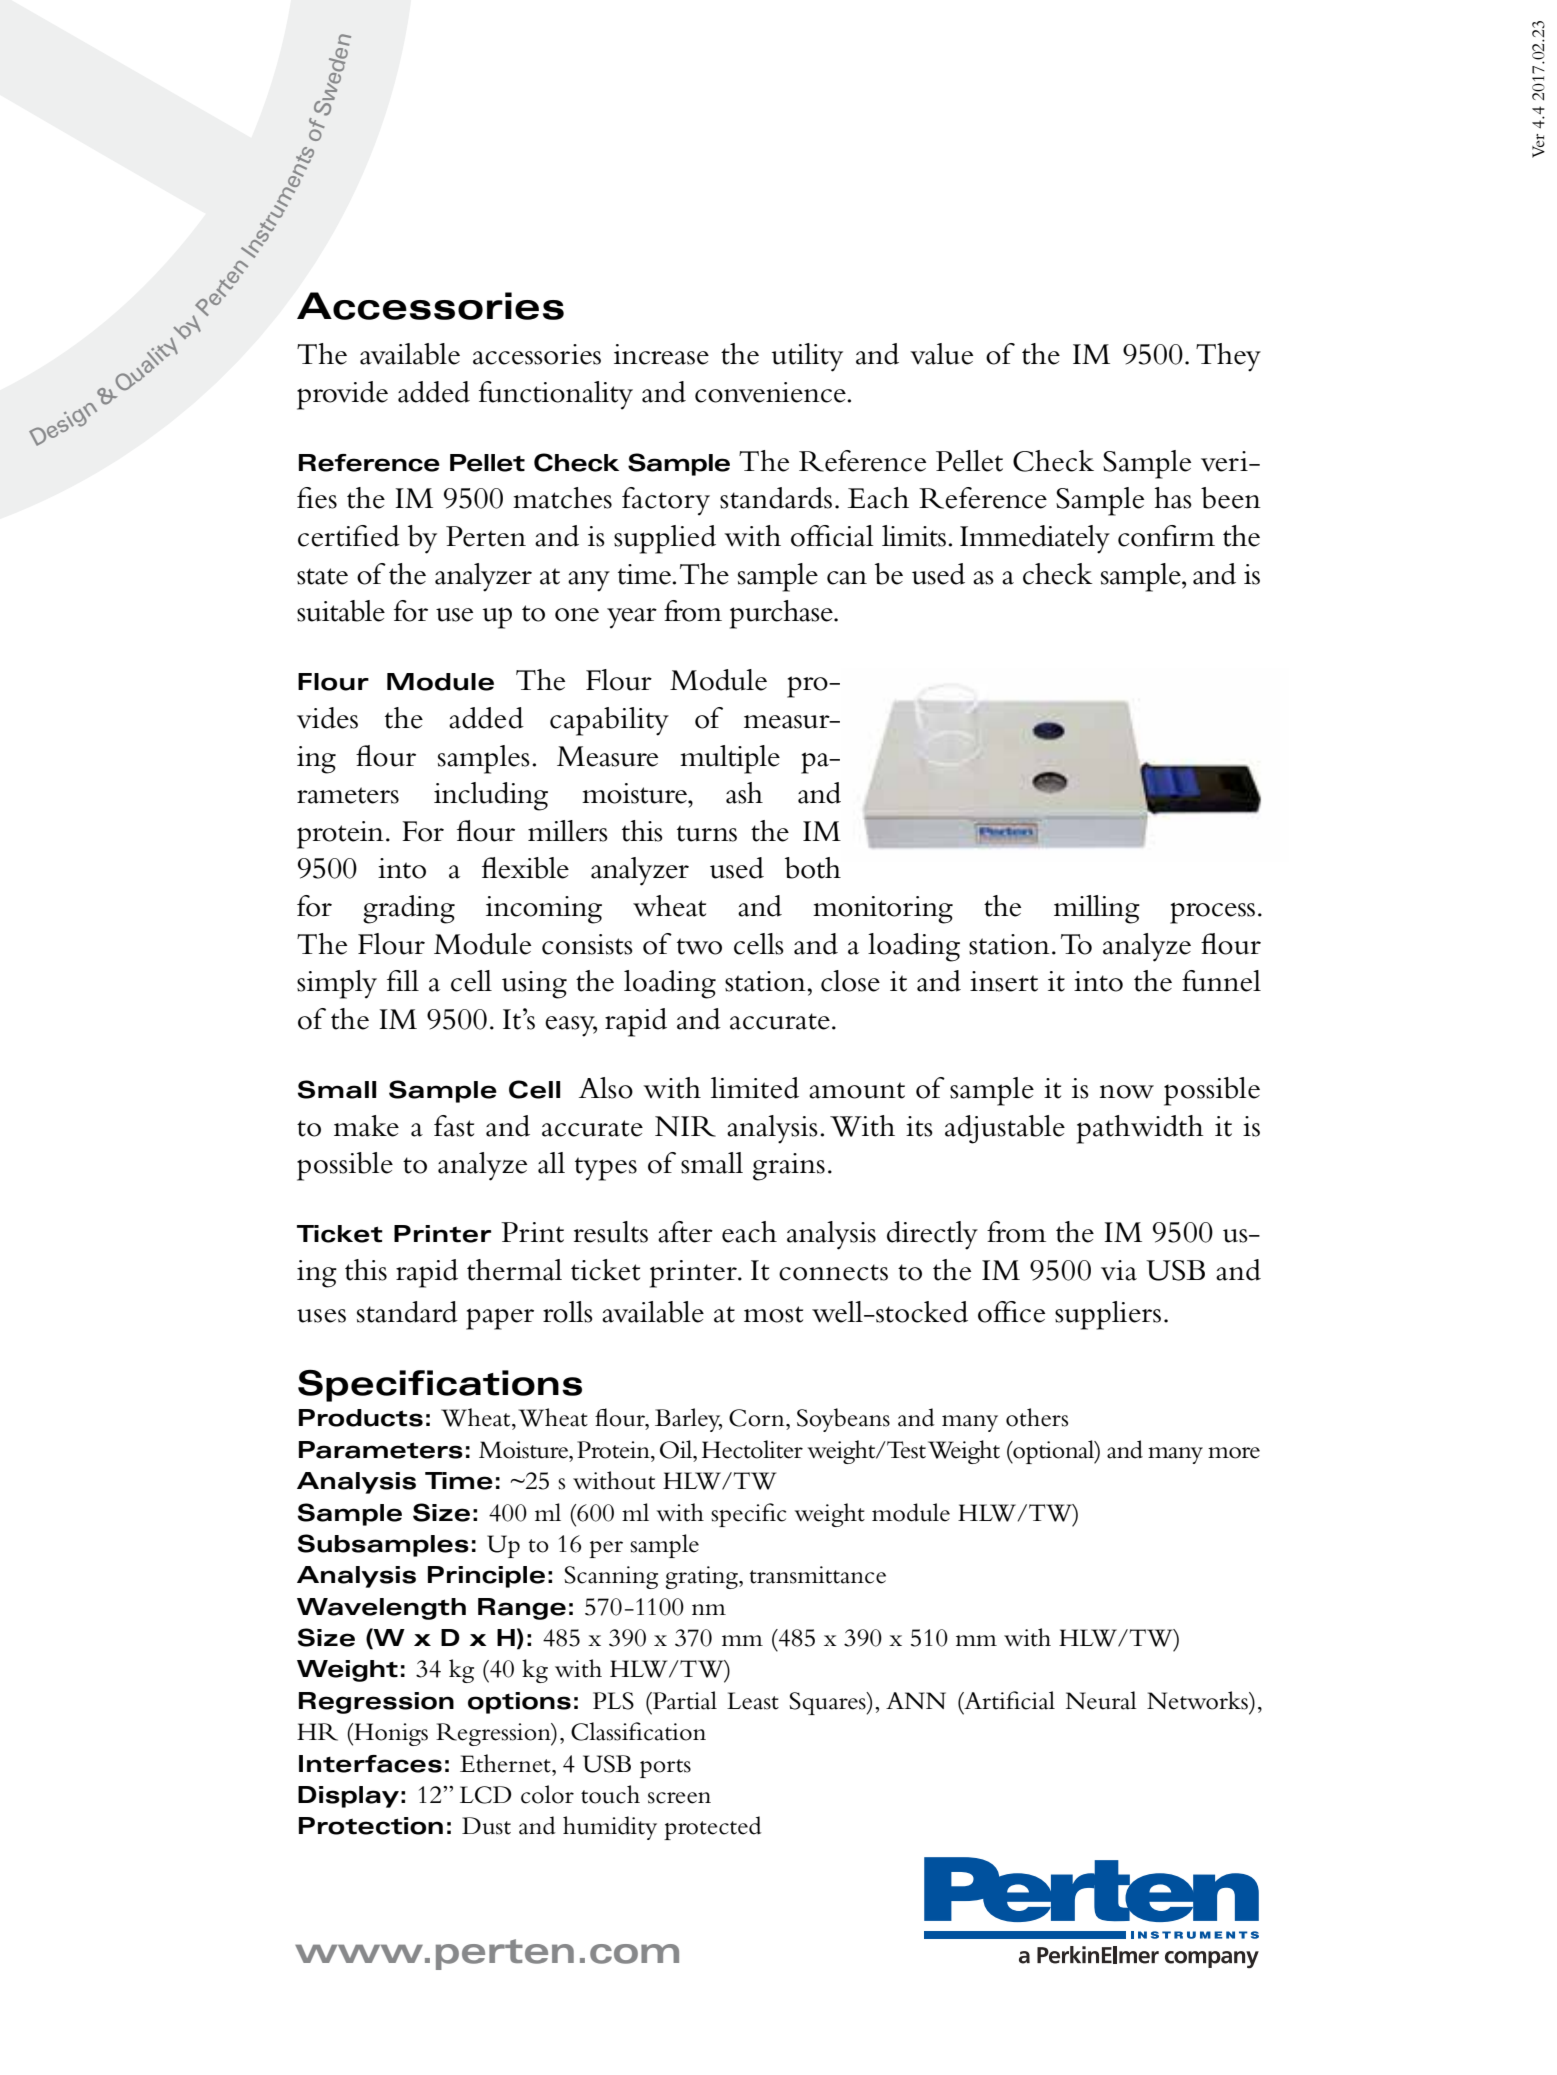 The width and height of the screenshot is (1557, 2075). I want to click on both, so click(813, 868).
